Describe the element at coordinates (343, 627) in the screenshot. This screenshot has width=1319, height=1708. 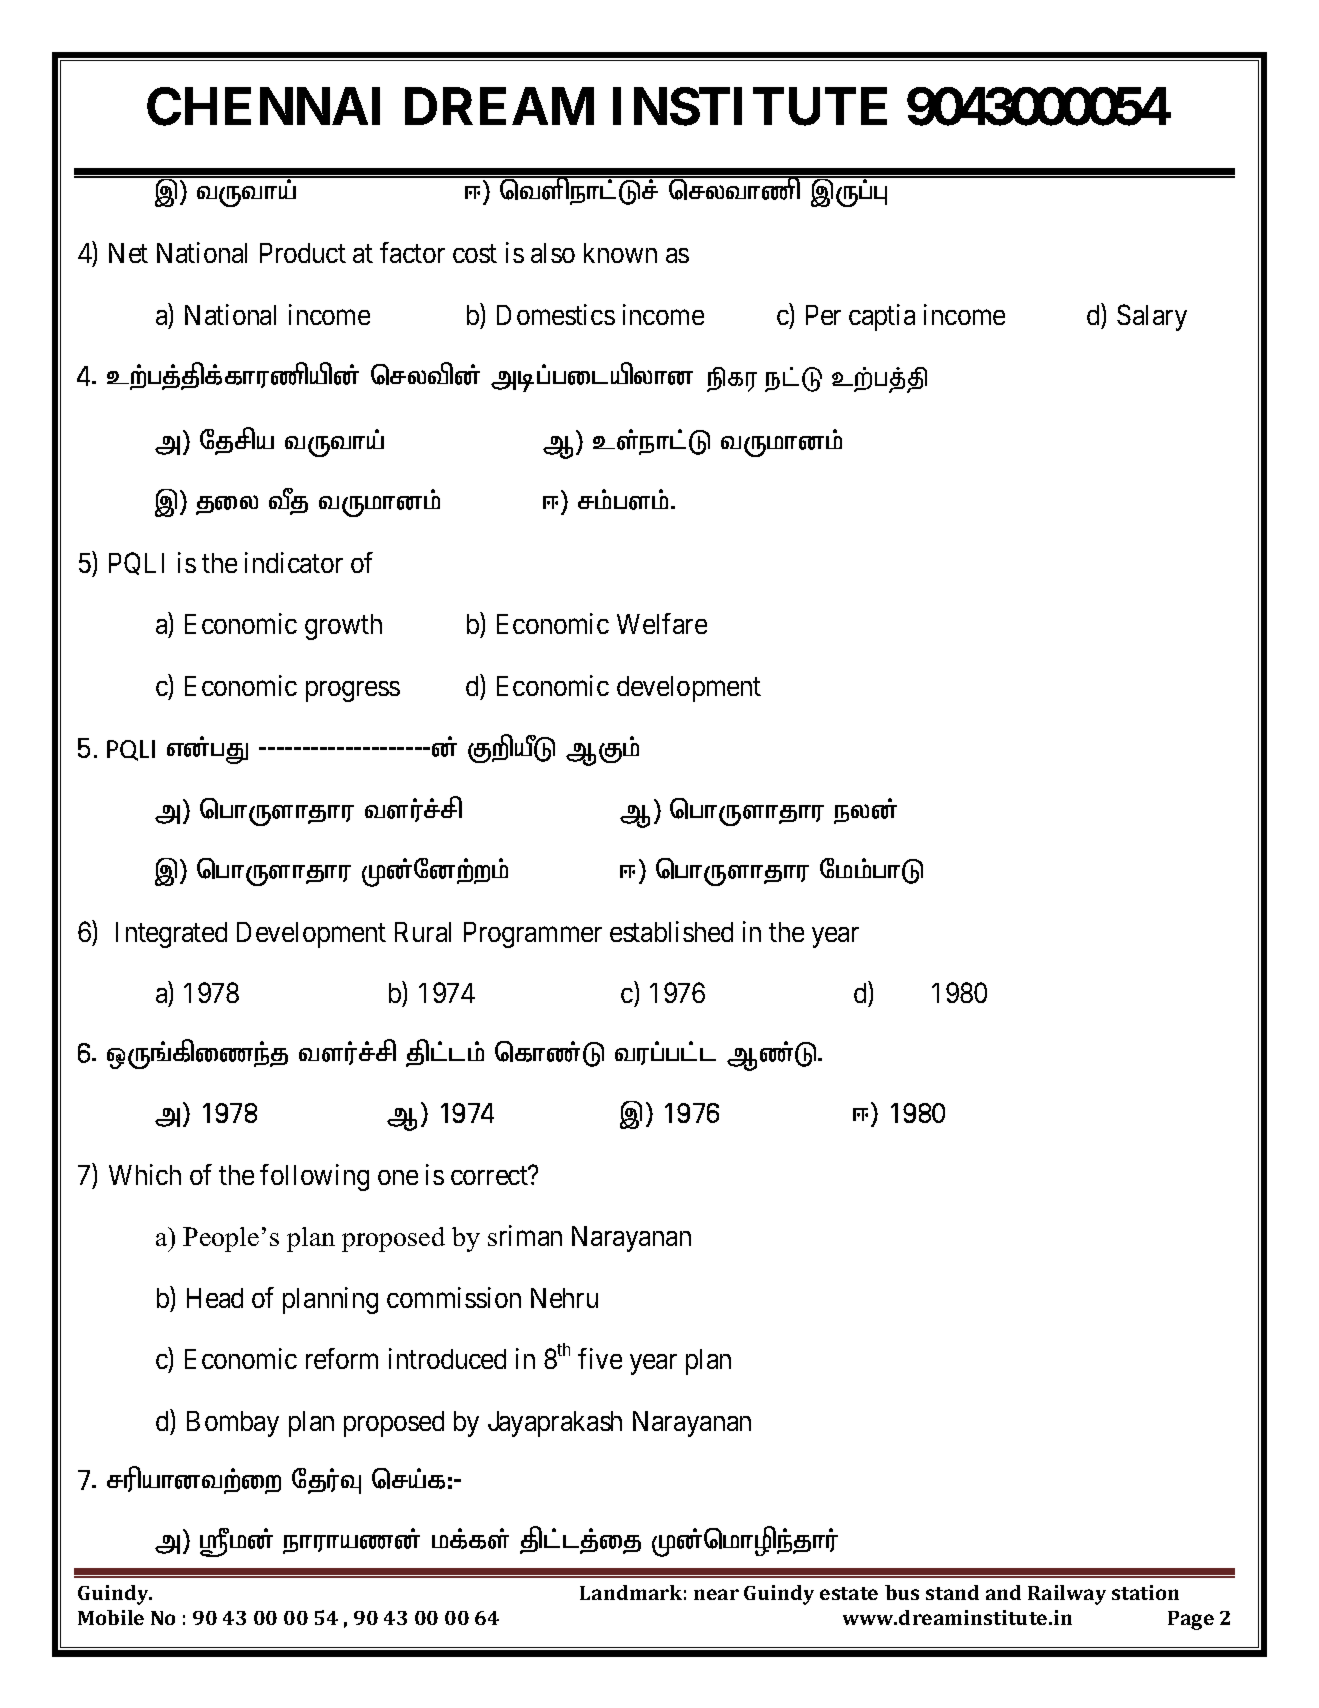
I see `growth` at that location.
